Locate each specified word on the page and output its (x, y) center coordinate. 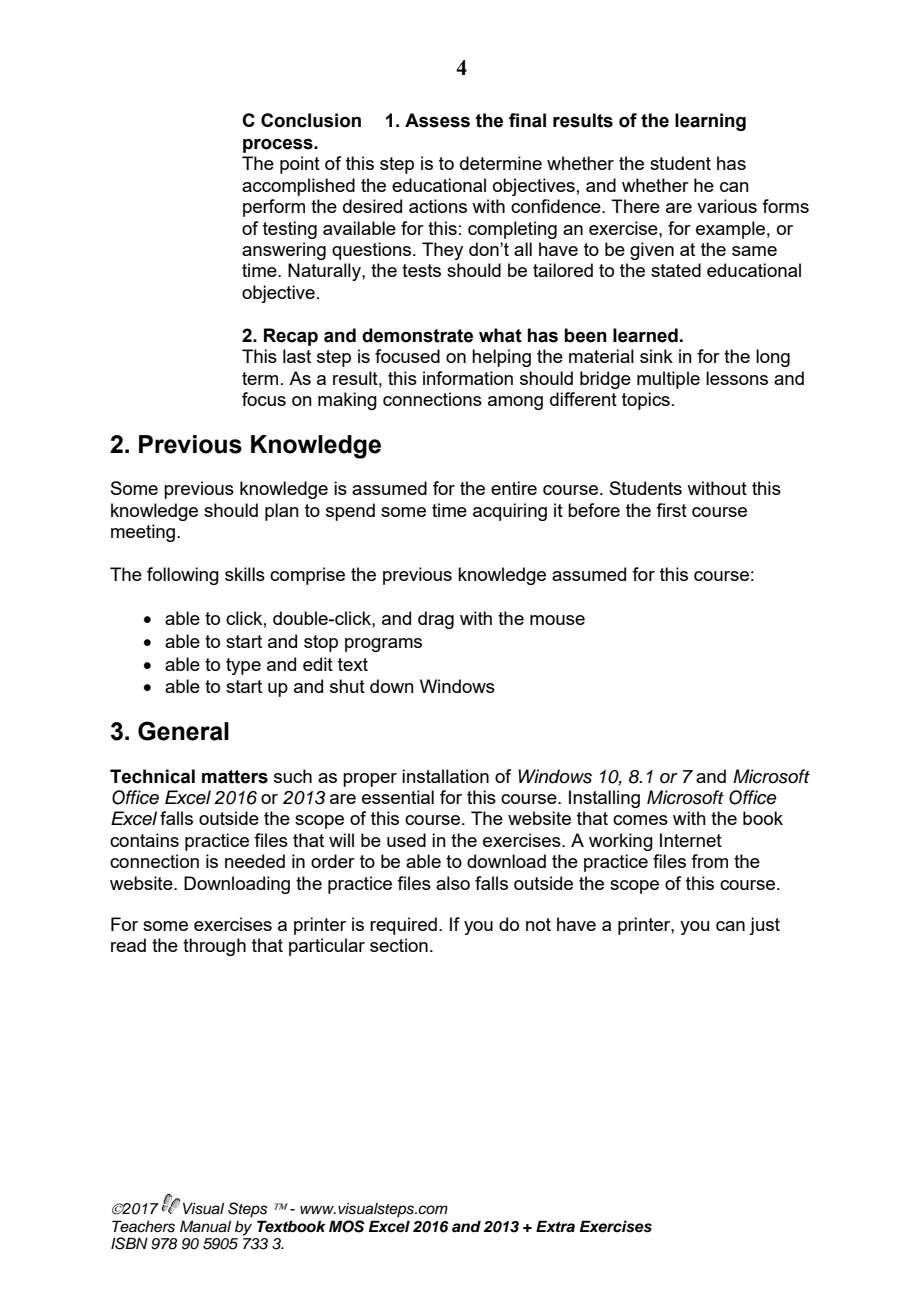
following (183, 576)
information (468, 378)
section (399, 945)
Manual (205, 1226)
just (764, 926)
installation (445, 776)
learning (710, 122)
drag (436, 620)
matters (235, 777)
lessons (737, 378)
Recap (291, 337)
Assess (437, 120)
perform (274, 208)
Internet (691, 840)
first (671, 510)
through (214, 947)
